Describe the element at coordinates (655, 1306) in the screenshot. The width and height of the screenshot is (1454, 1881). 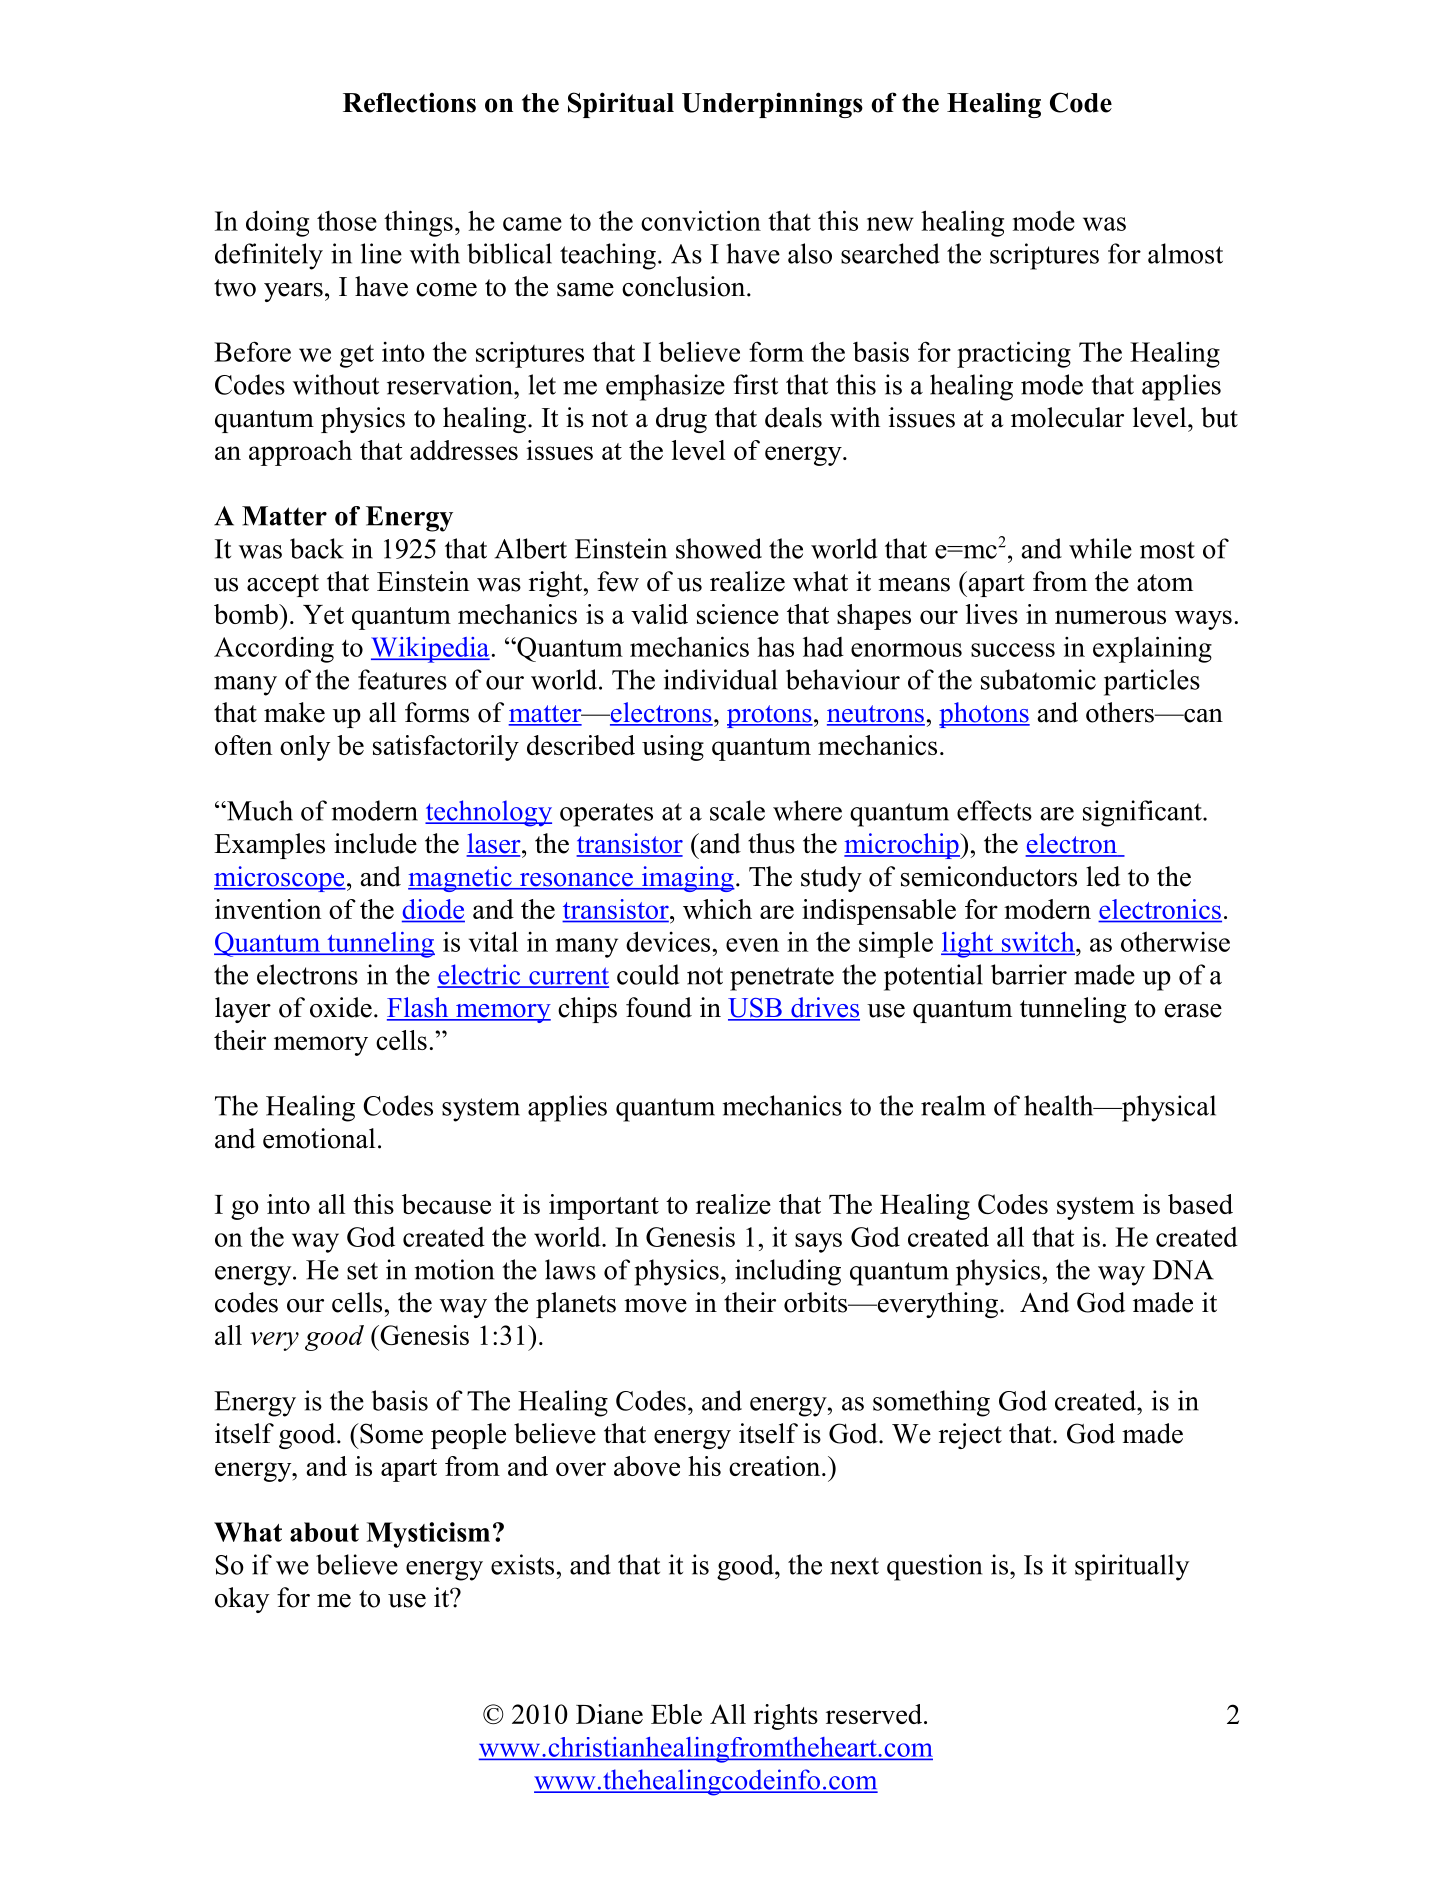
I see `move` at that location.
